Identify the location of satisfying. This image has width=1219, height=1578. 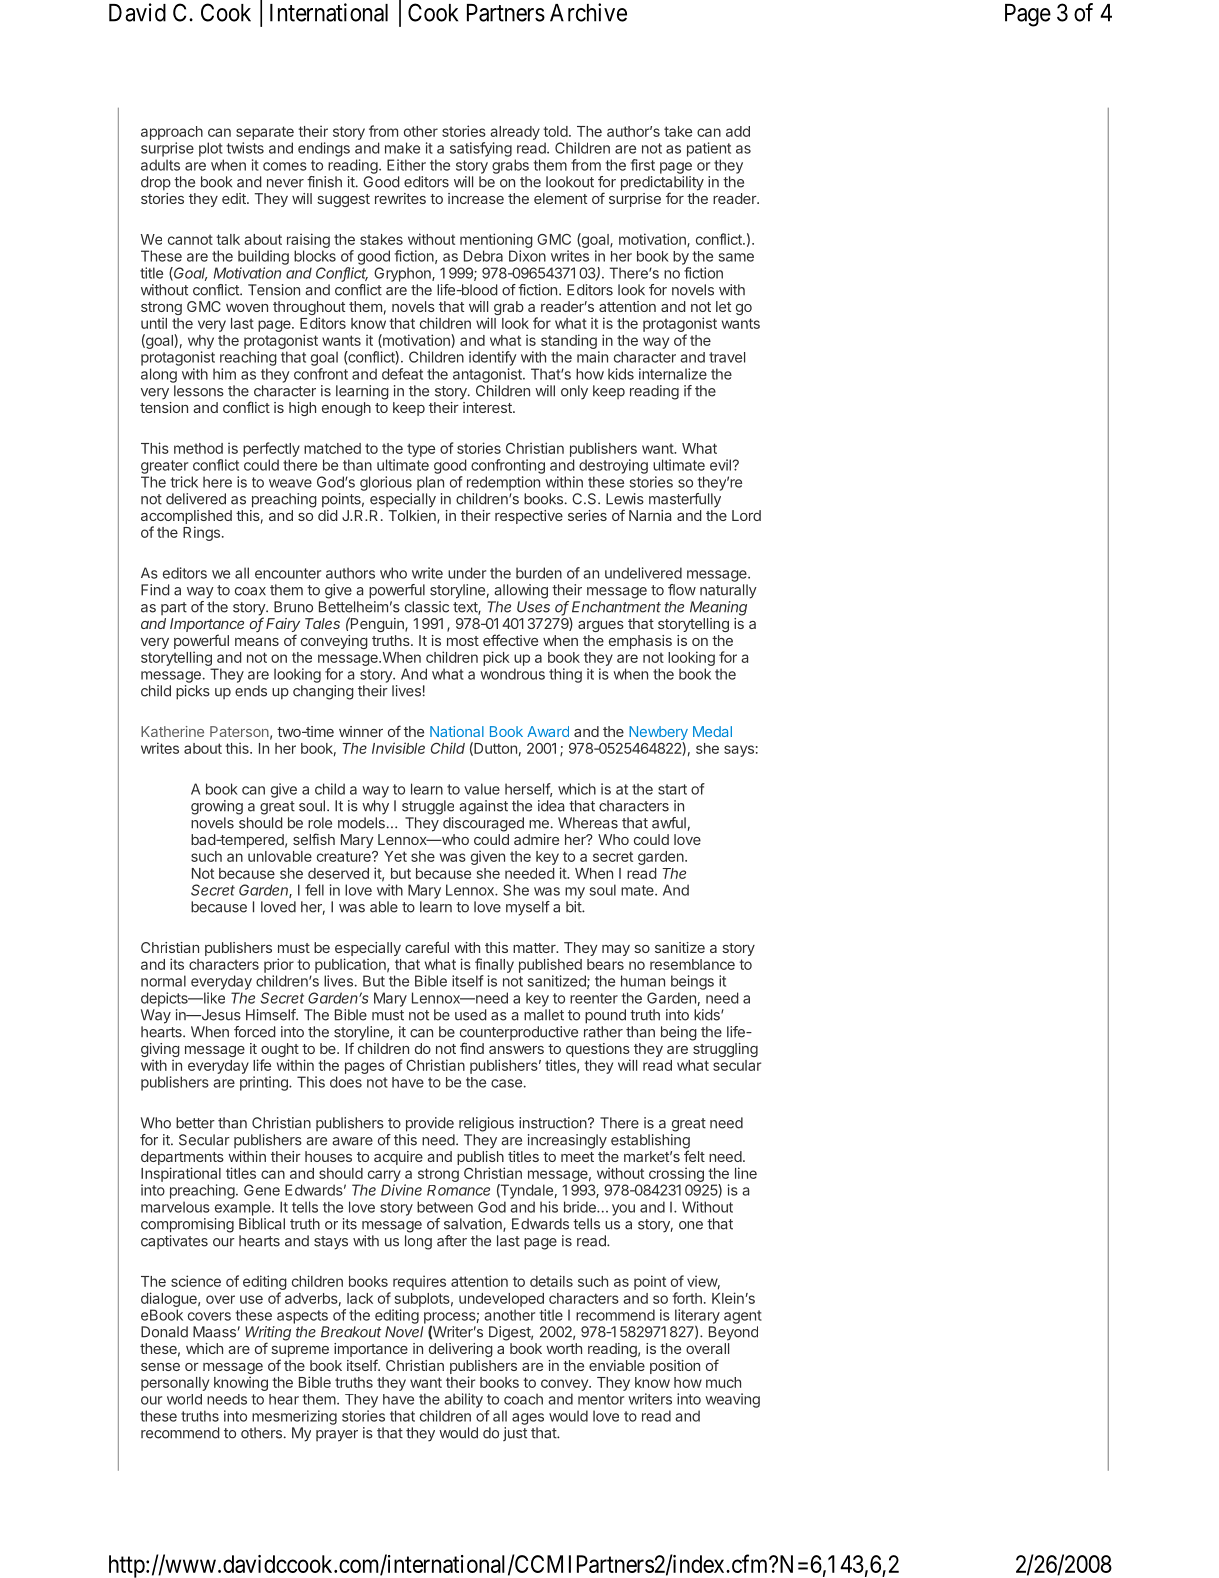
(481, 149).
